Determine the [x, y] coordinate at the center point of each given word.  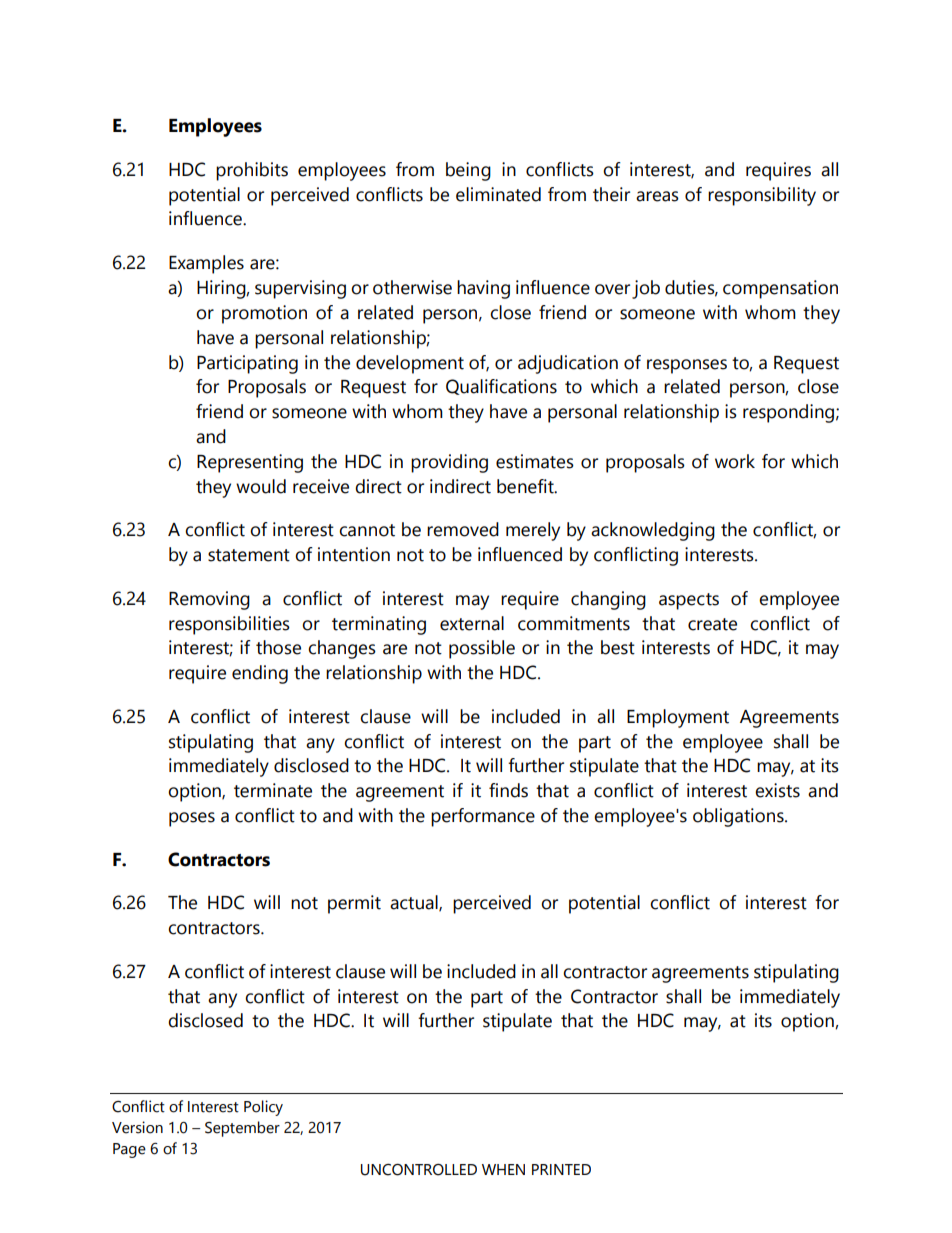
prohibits [252, 171]
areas [657, 196]
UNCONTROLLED [419, 1170]
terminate [273, 790]
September [242, 1129]
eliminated [498, 194]
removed [463, 529]
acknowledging [653, 531]
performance [483, 817]
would [261, 486]
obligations [739, 817]
